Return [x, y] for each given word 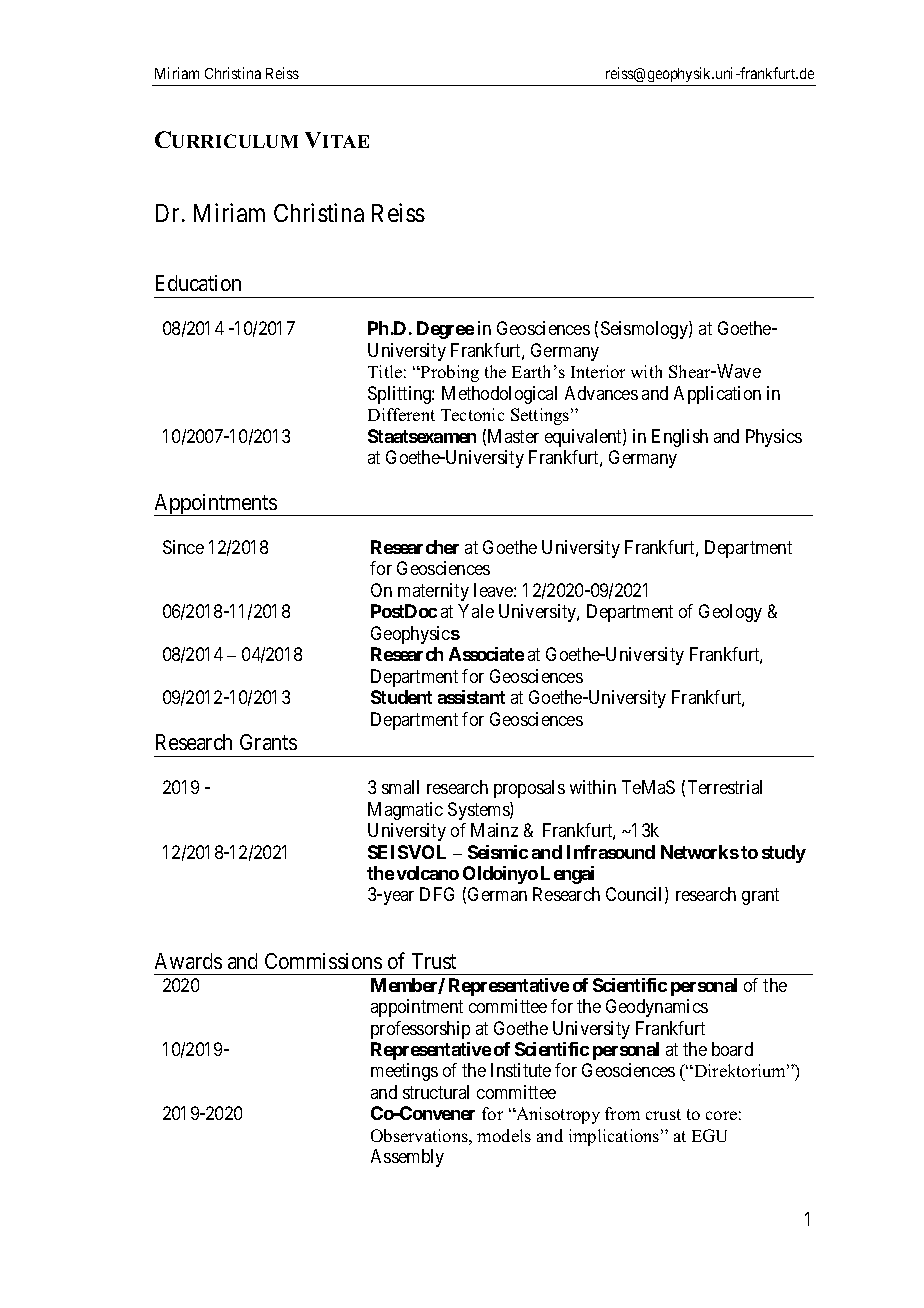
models [504, 1135]
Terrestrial [725, 787]
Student [401, 697]
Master [513, 436]
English [680, 438]
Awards [188, 961]
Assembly [407, 1158]
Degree [445, 330]
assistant [471, 697]
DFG [437, 894]
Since [183, 547]
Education [198, 283]
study [784, 854]
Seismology [645, 330]
